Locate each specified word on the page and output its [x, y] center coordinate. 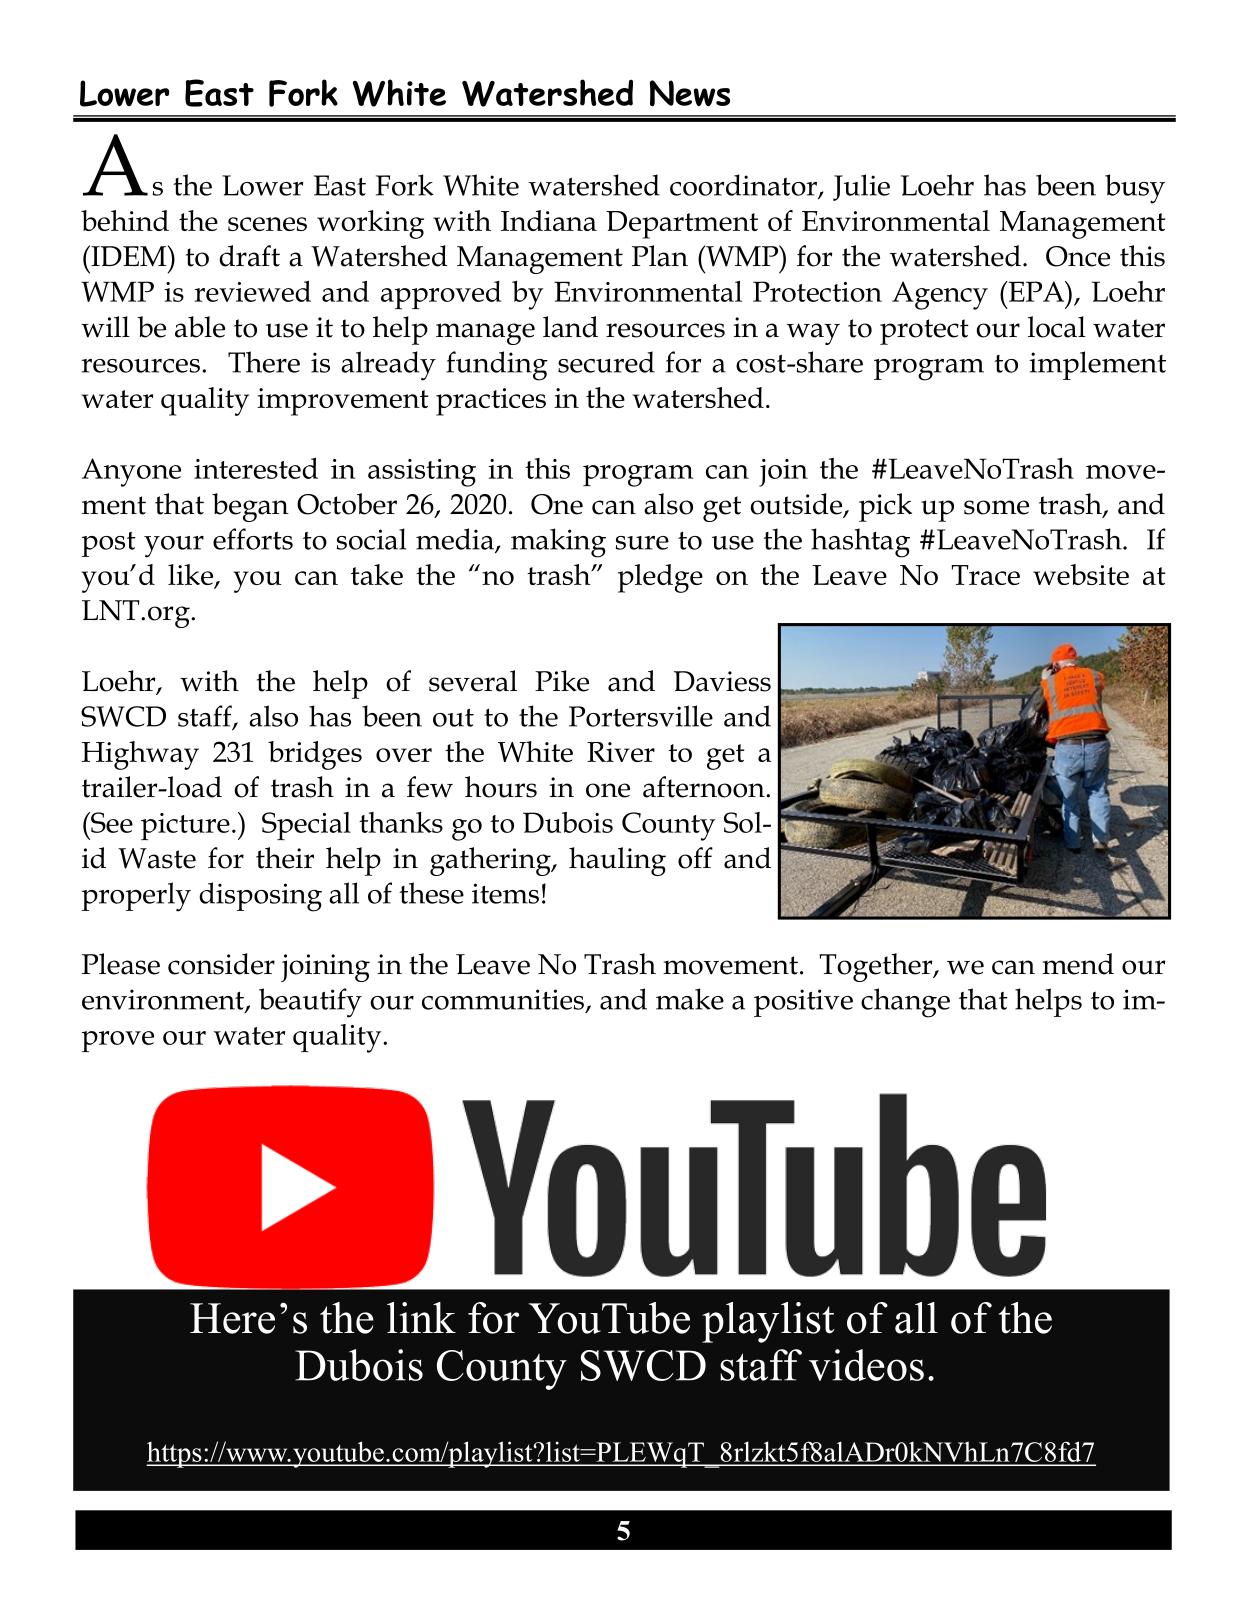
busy [1135, 189]
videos [866, 1365]
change [905, 1003]
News [690, 93]
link [421, 1317]
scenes [267, 224]
